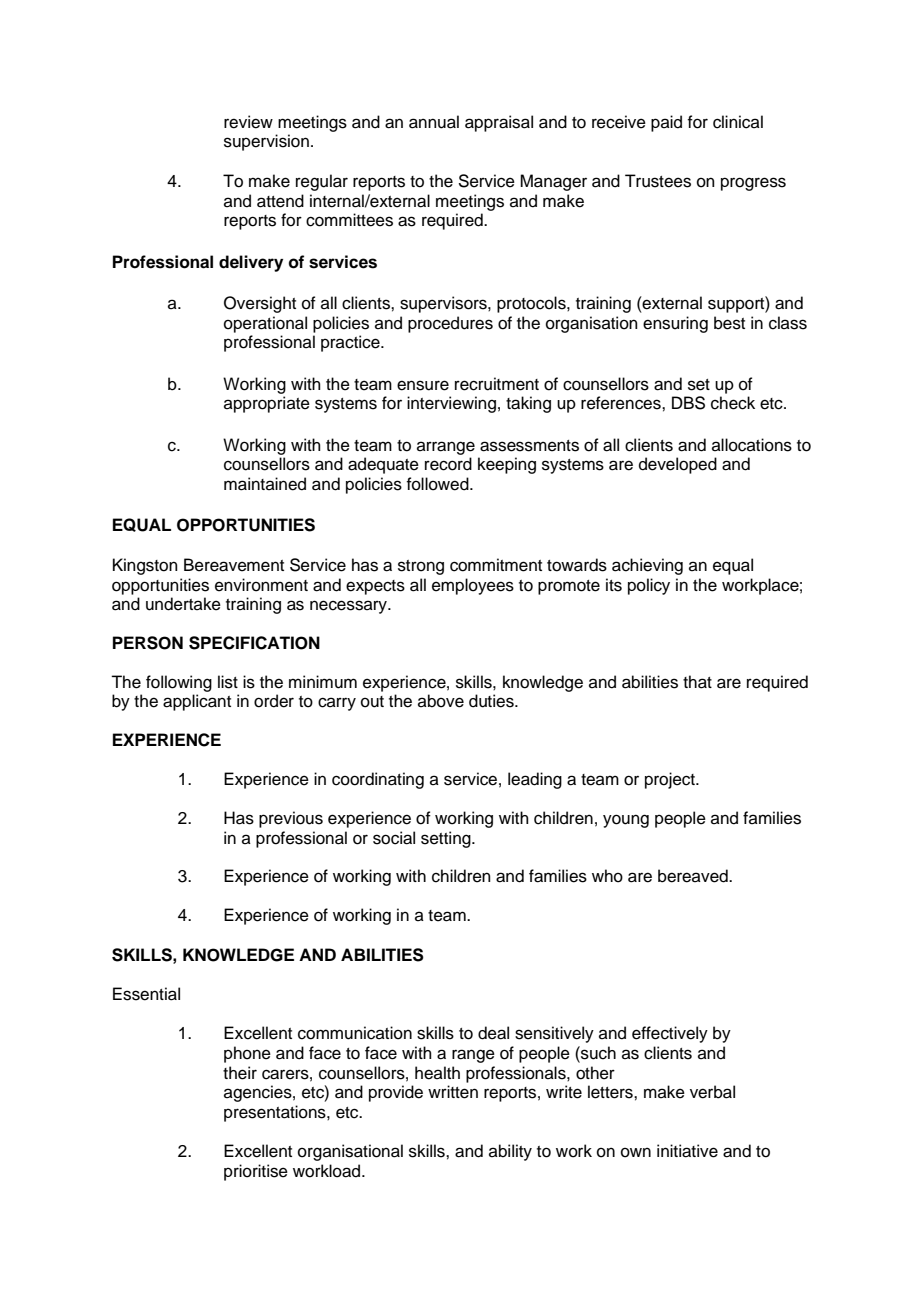  I want to click on supervision, so click(266, 142).
